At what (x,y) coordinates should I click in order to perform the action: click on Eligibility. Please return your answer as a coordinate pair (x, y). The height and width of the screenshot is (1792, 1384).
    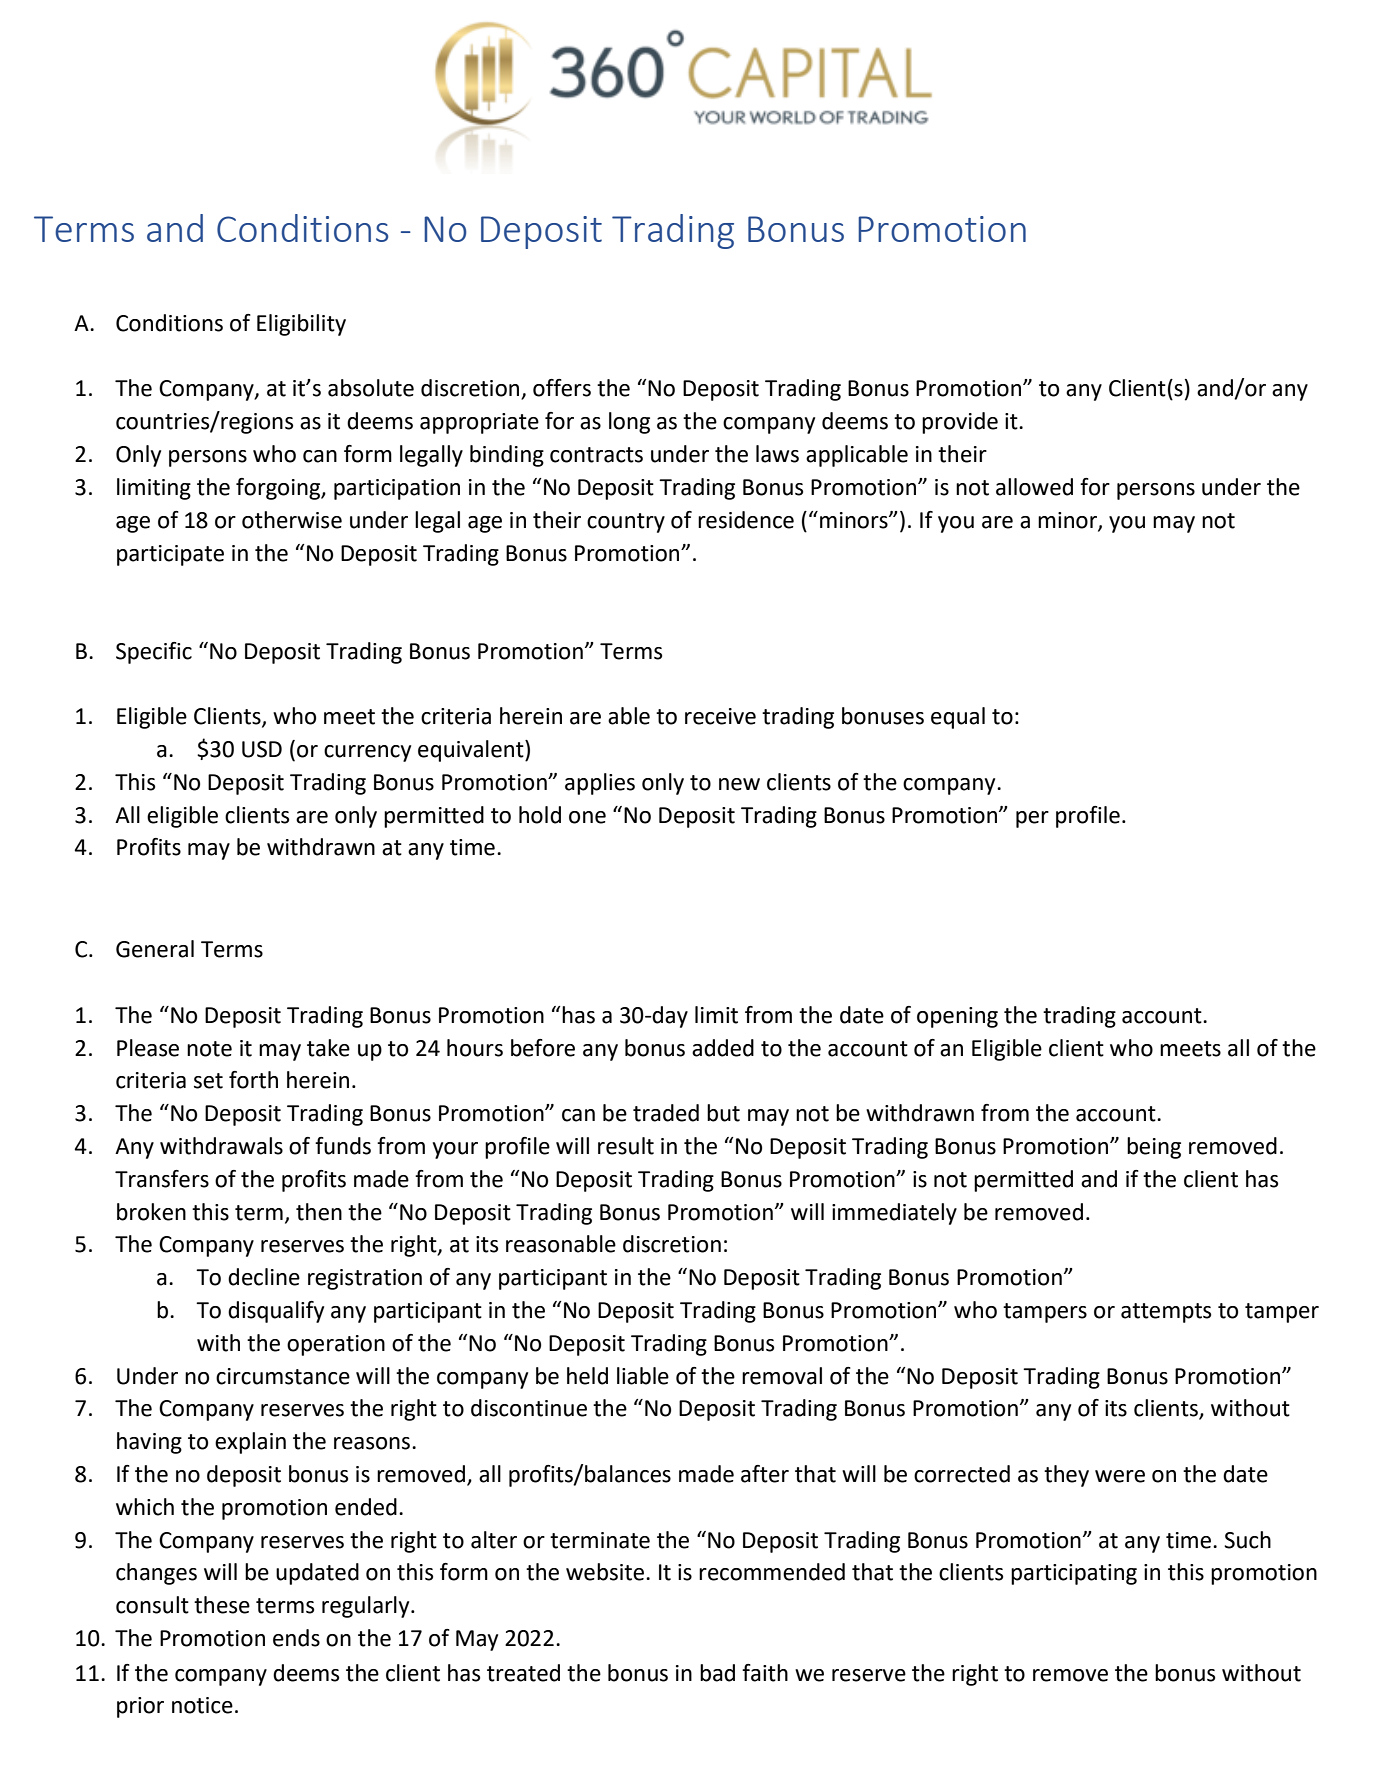
    Looking at the image, I should click on (301, 325).
